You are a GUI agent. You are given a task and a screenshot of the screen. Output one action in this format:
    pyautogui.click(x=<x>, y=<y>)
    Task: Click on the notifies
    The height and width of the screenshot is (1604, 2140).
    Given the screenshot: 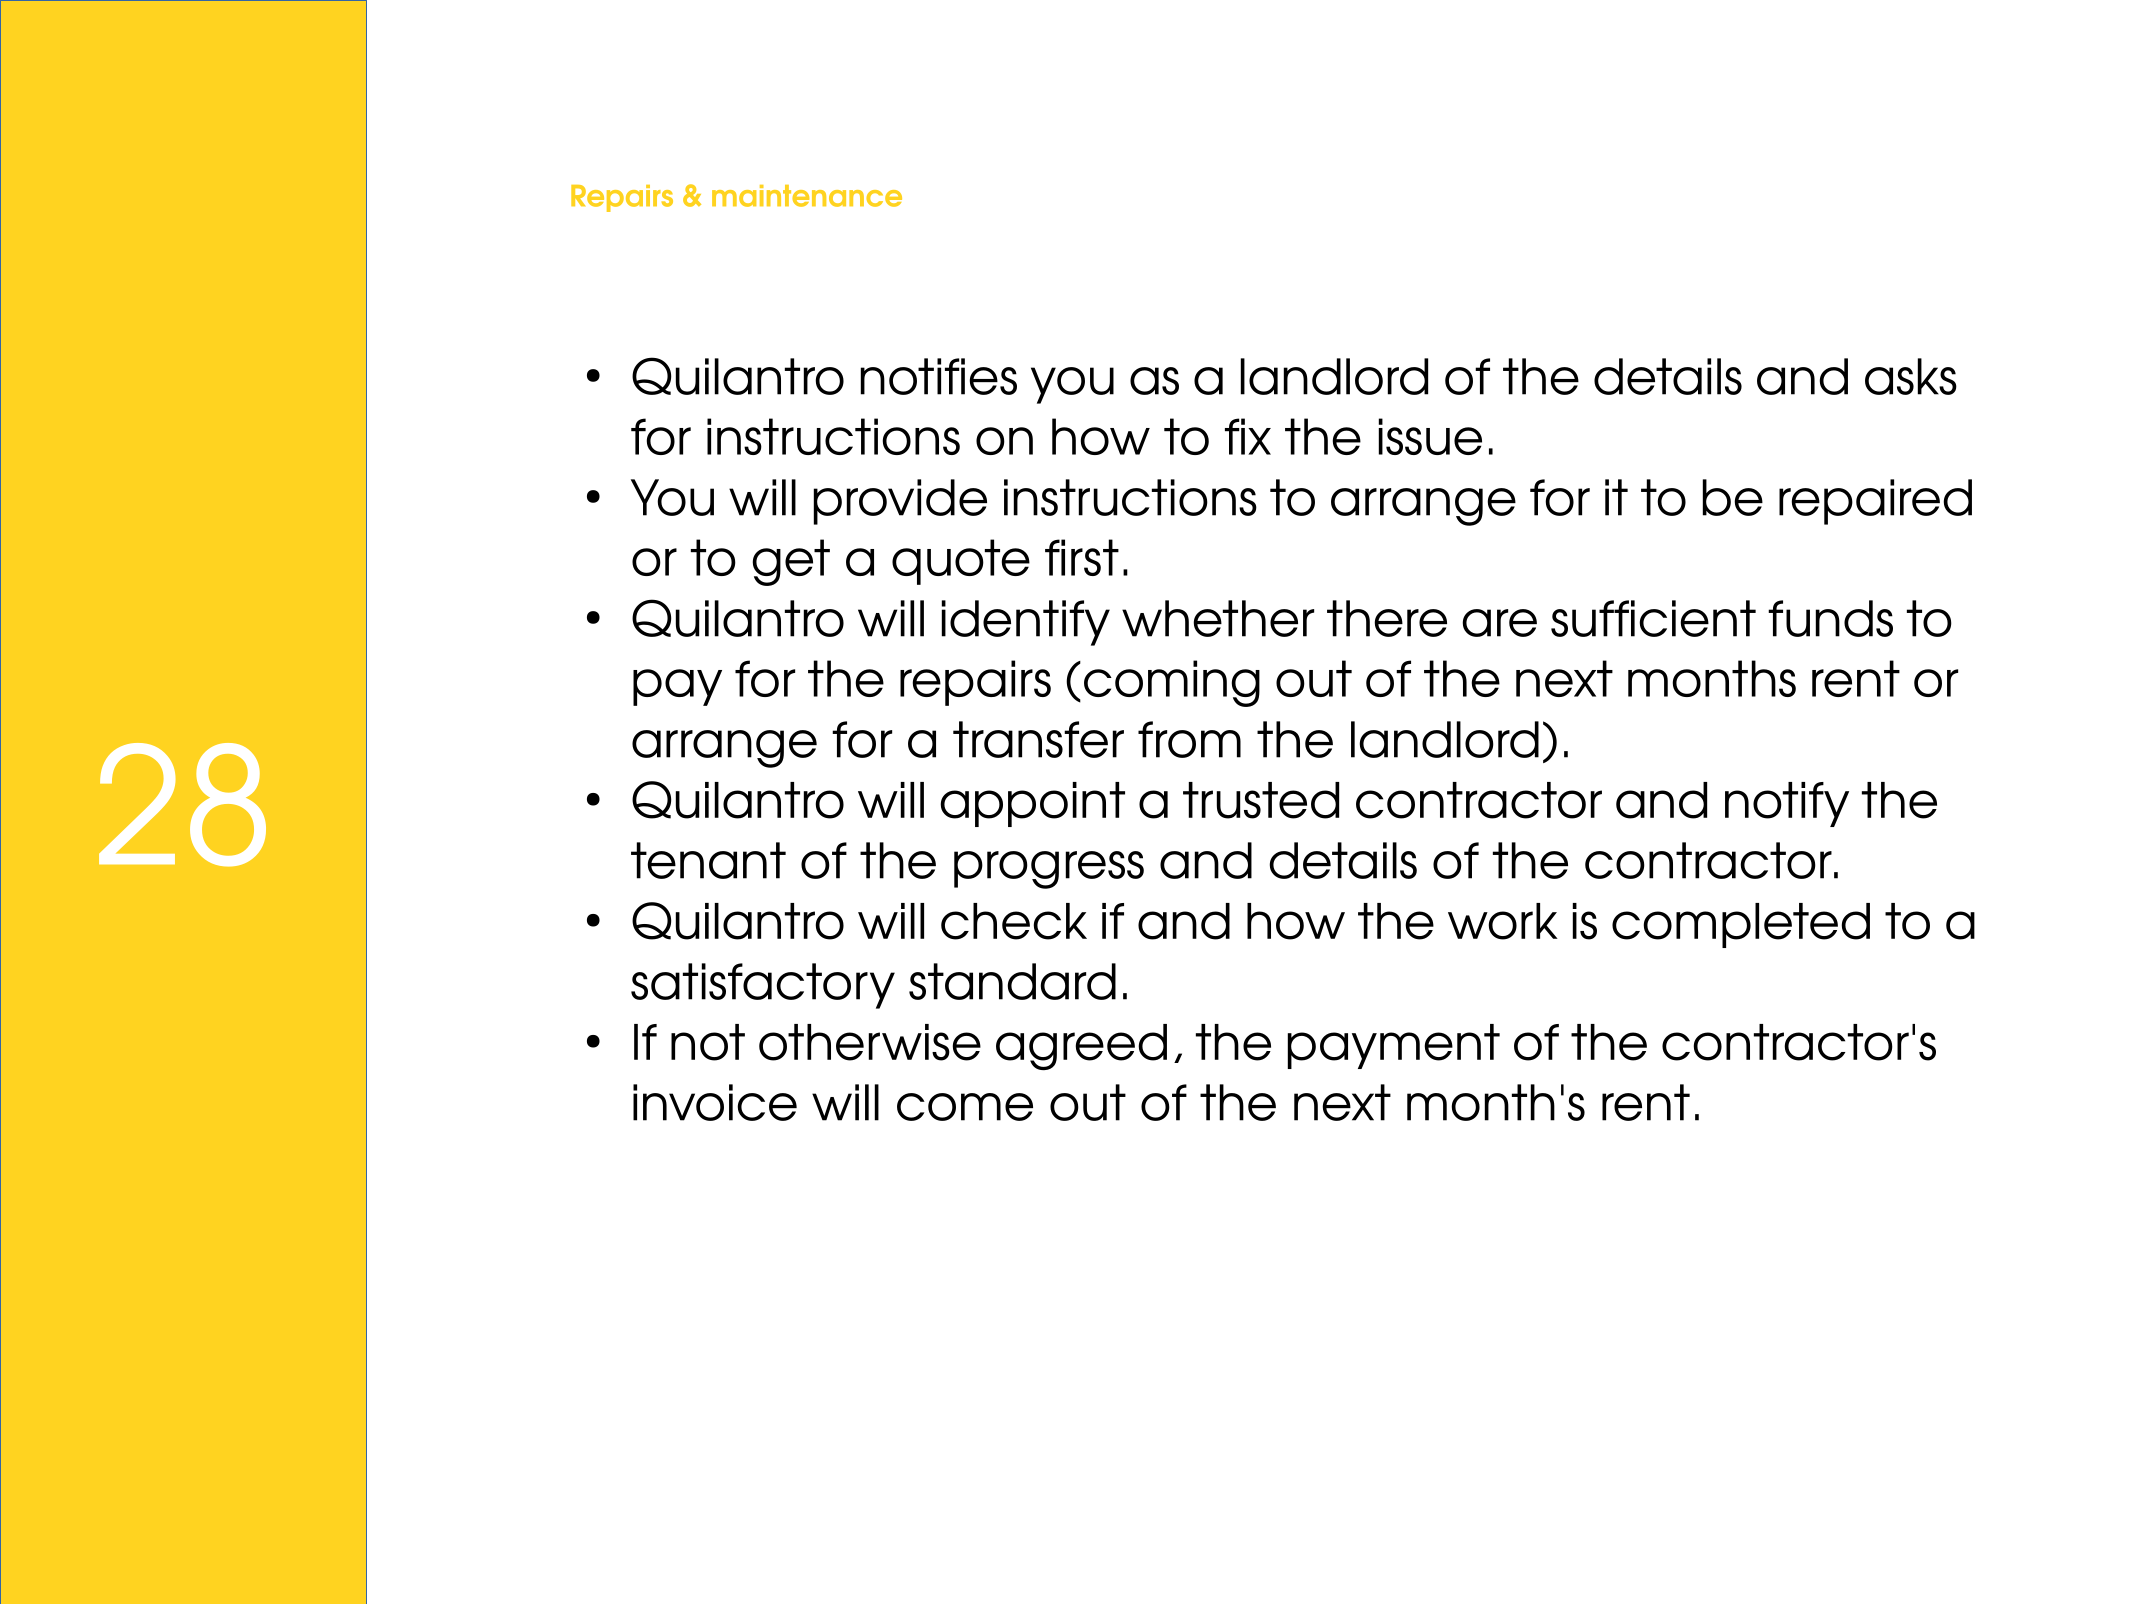 What is the action you would take?
    pyautogui.click(x=939, y=376)
